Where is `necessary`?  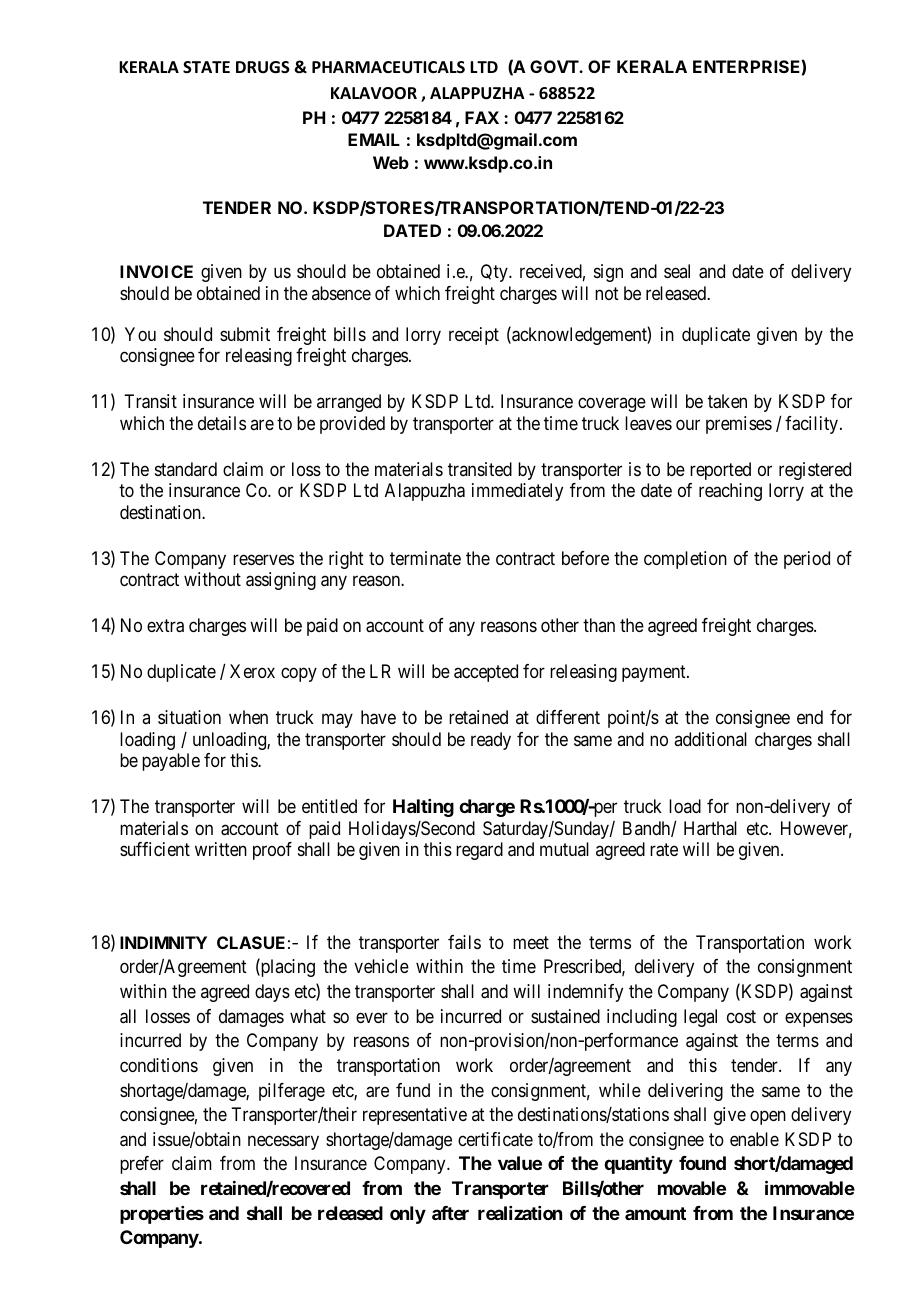 necessary is located at coordinates (283, 1142).
